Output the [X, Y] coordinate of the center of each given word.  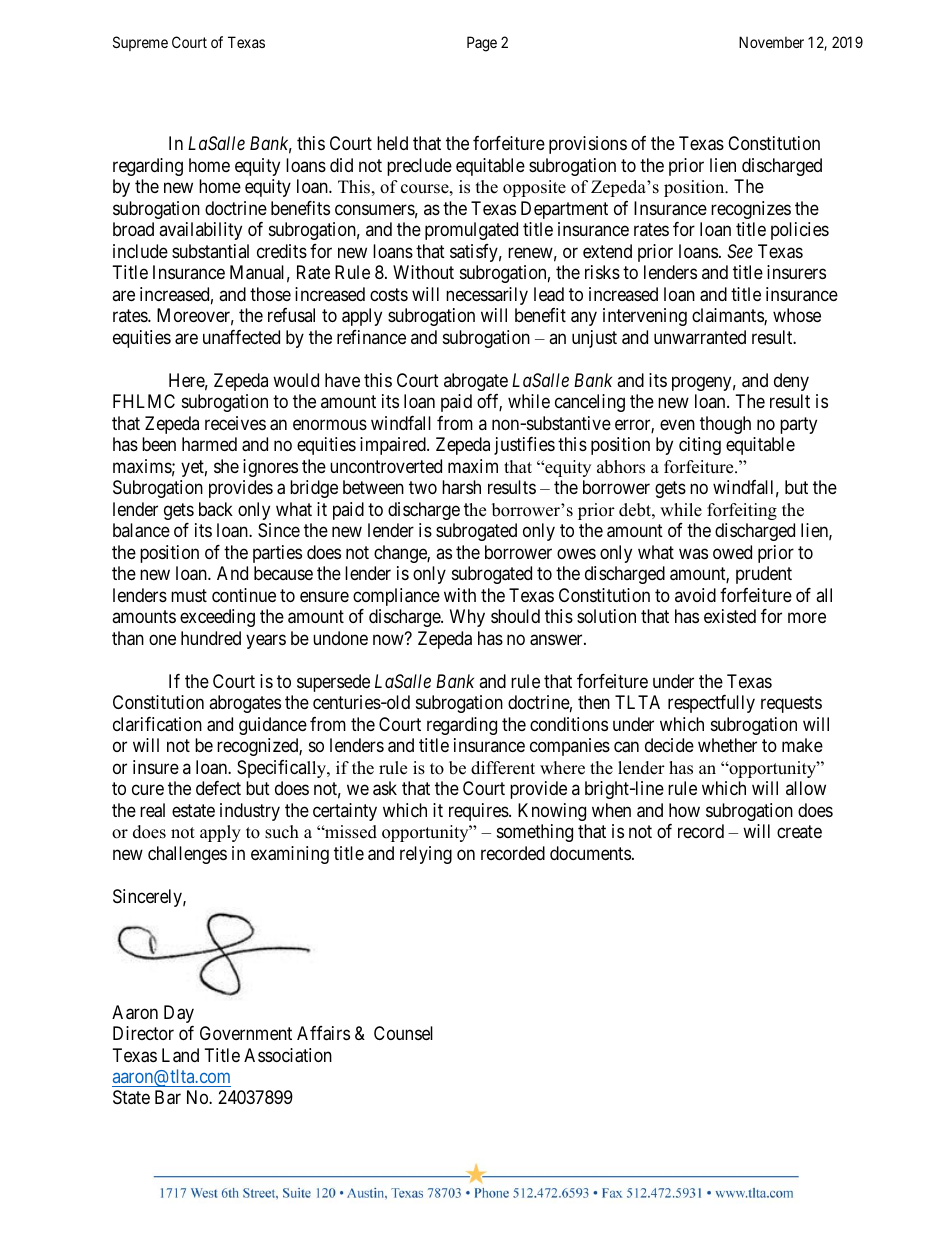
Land [180, 1055]
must [189, 595]
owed [732, 552]
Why [467, 618]
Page [482, 44]
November [771, 42]
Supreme [140, 43]
